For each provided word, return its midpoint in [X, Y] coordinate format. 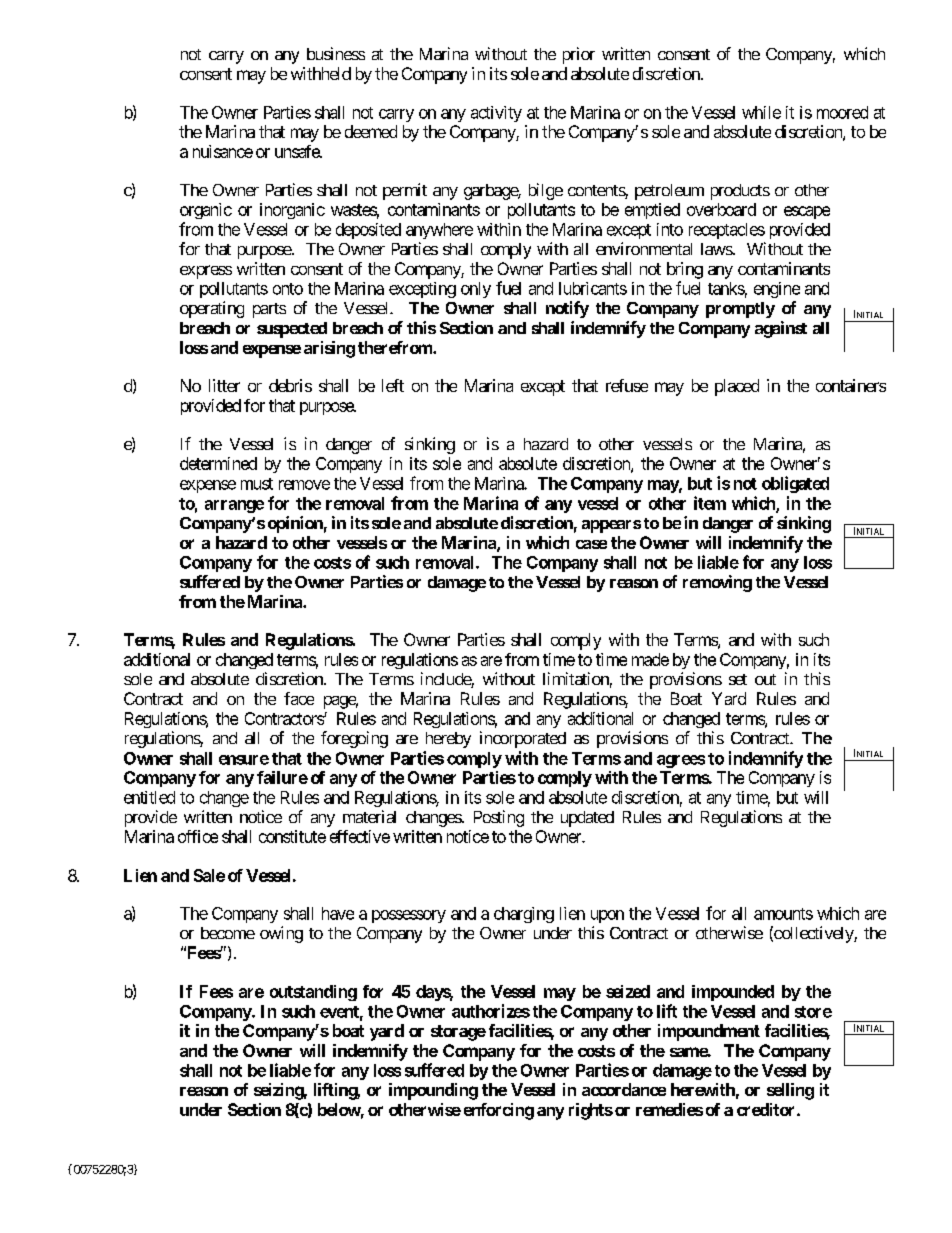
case [591, 544]
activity [496, 114]
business [336, 53]
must [257, 484]
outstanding [313, 993]
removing [717, 583]
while [761, 112]
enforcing [499, 1111]
